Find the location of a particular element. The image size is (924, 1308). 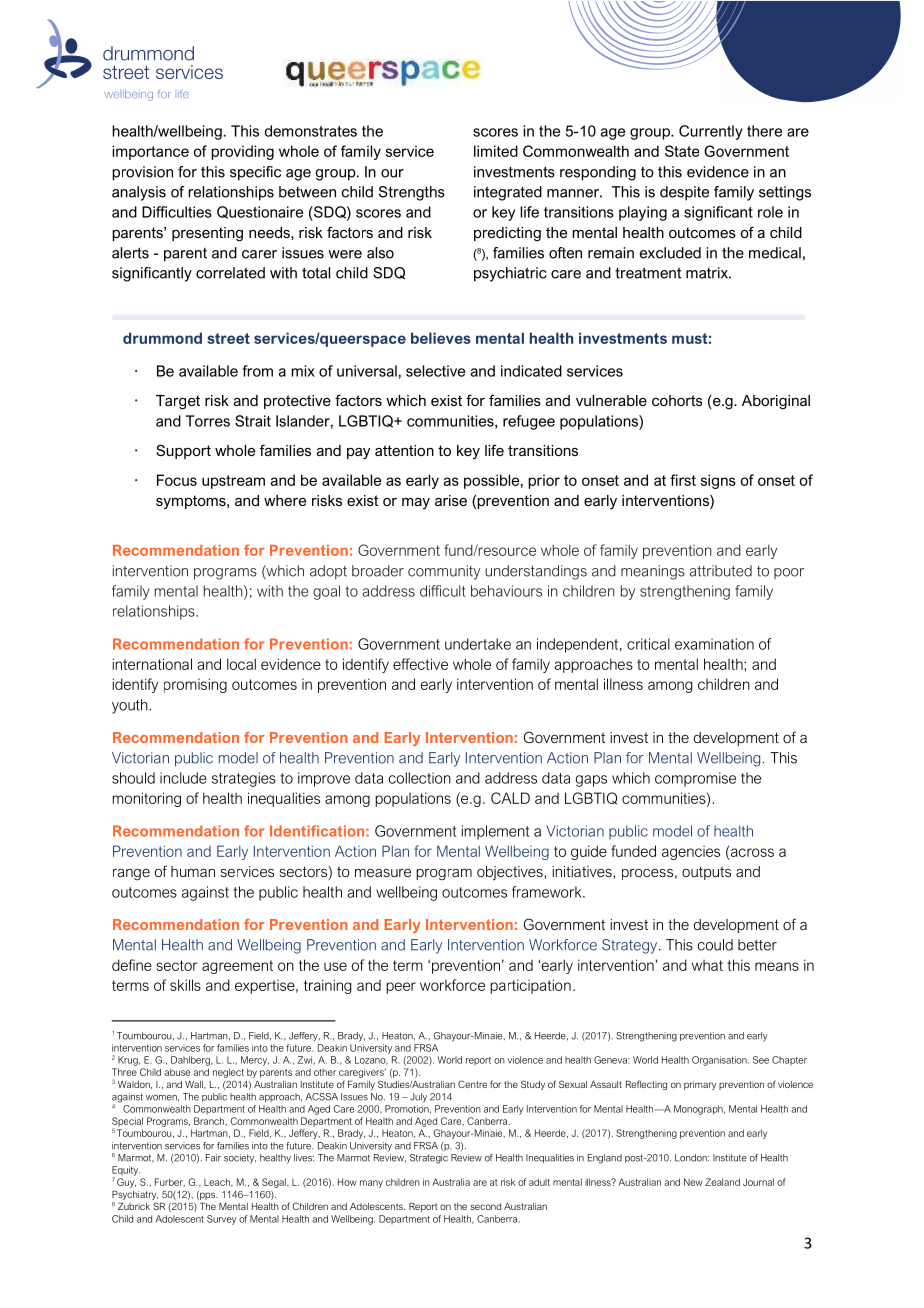

limited is located at coordinates (496, 151).
